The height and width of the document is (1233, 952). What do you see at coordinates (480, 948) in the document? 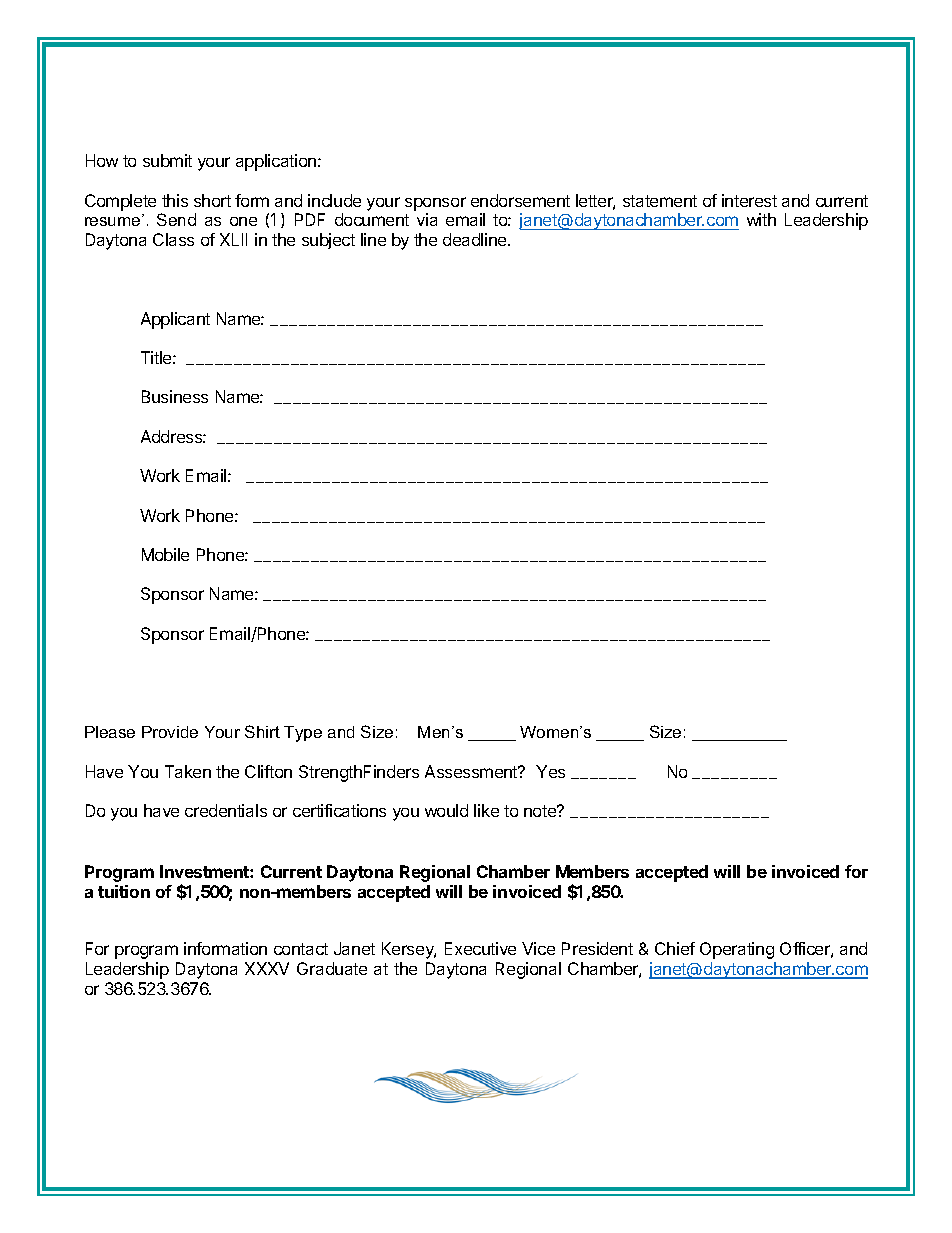
I see `Executive` at bounding box center [480, 948].
